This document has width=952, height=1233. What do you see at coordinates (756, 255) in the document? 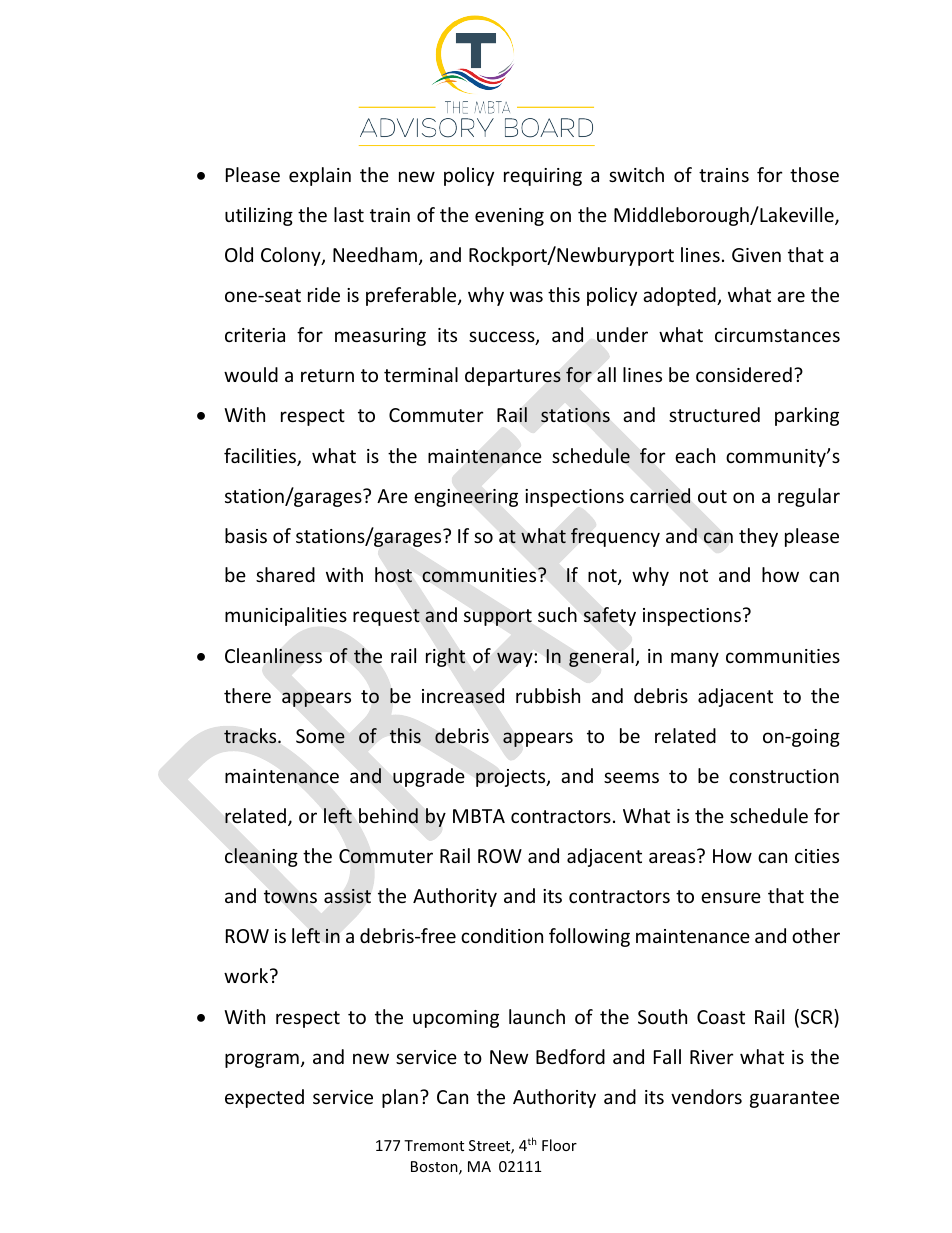
I see `Given` at bounding box center [756, 255].
